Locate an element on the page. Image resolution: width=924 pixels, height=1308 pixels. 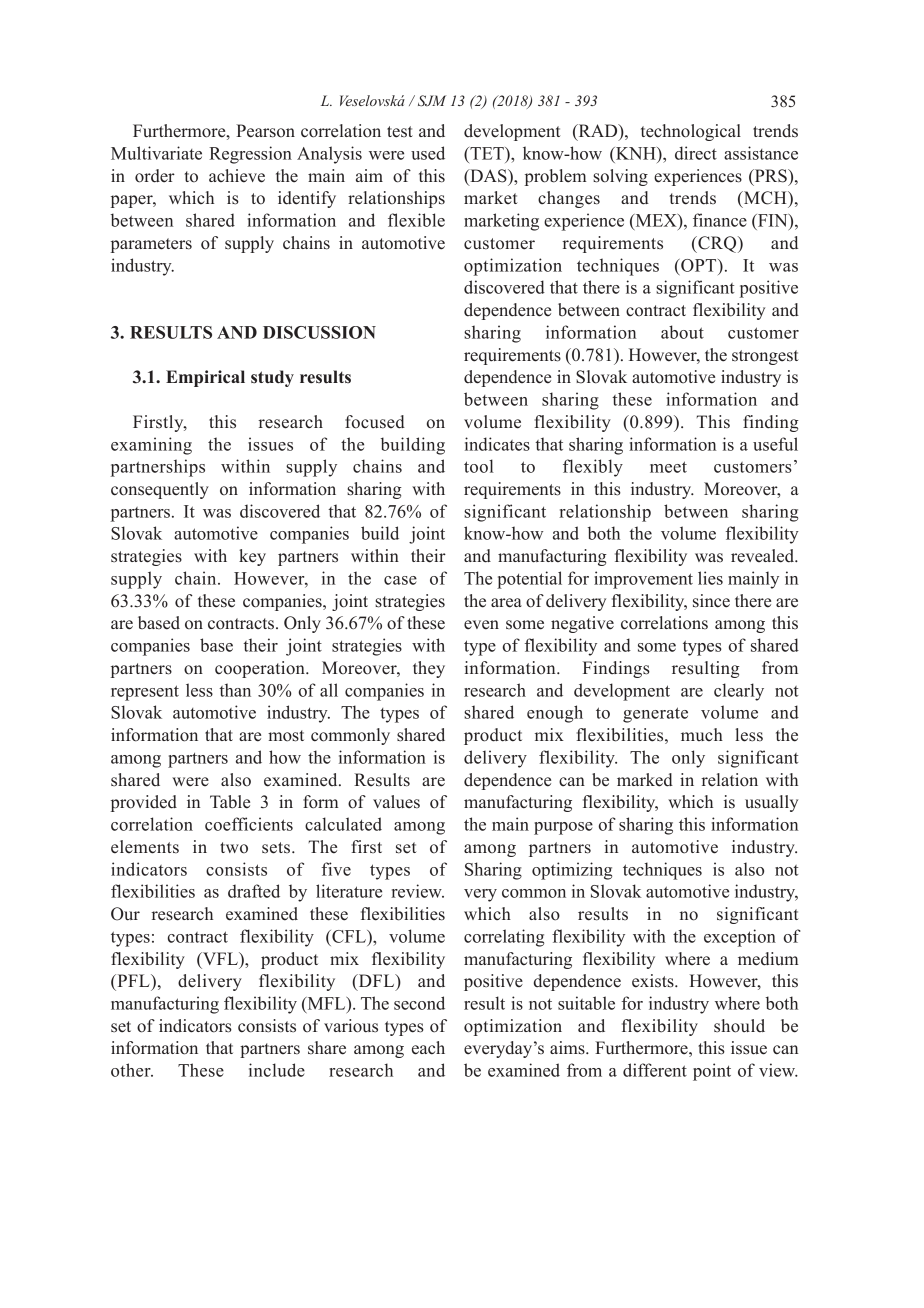
indicates is located at coordinates (497, 444).
